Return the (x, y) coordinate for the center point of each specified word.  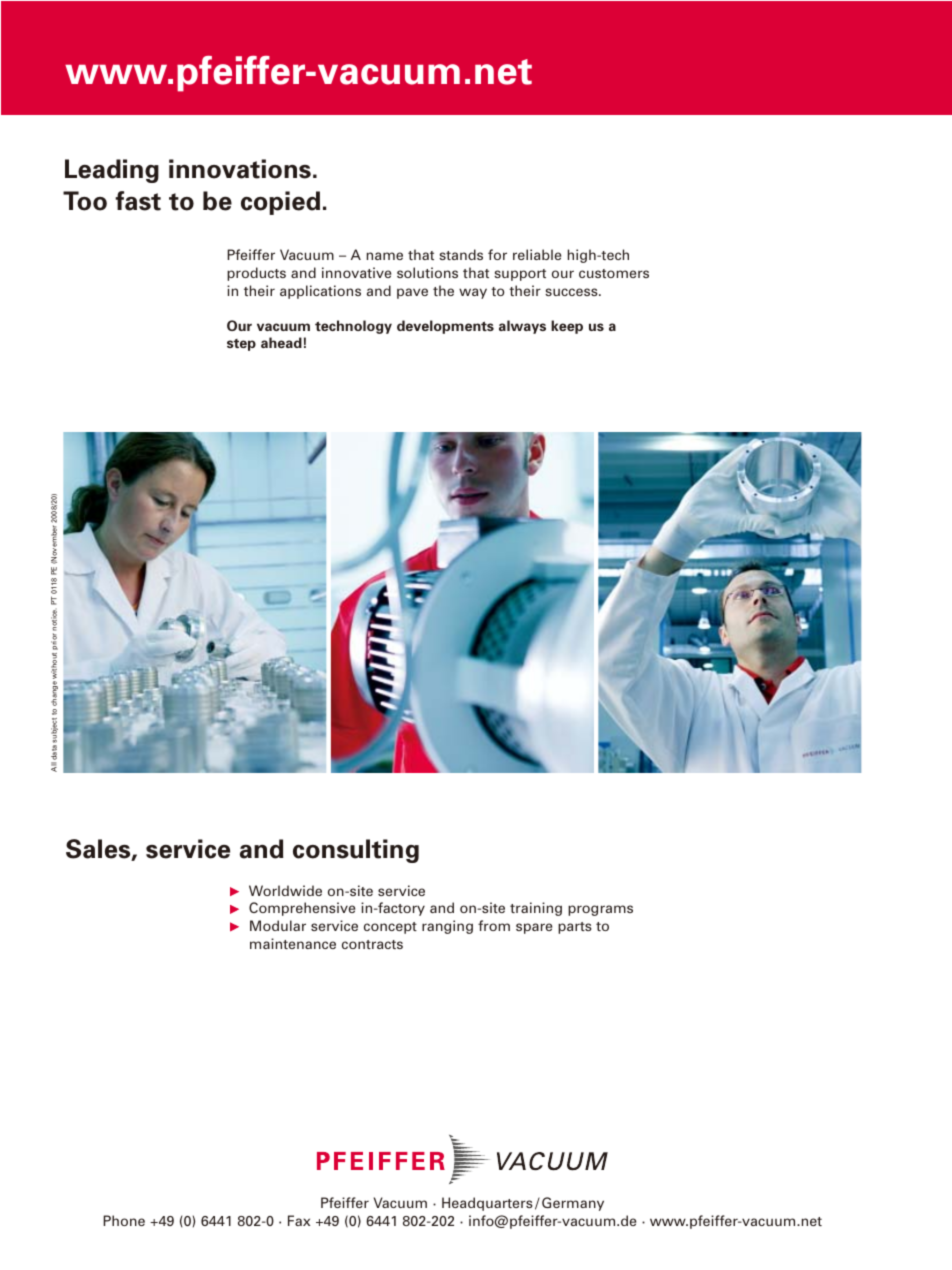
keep (567, 327)
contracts (372, 944)
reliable (537, 254)
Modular (278, 925)
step (241, 345)
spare (534, 928)
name (385, 256)
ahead (281, 342)
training (536, 909)
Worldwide (285, 890)
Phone (124, 1220)
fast (138, 201)
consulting (356, 851)
